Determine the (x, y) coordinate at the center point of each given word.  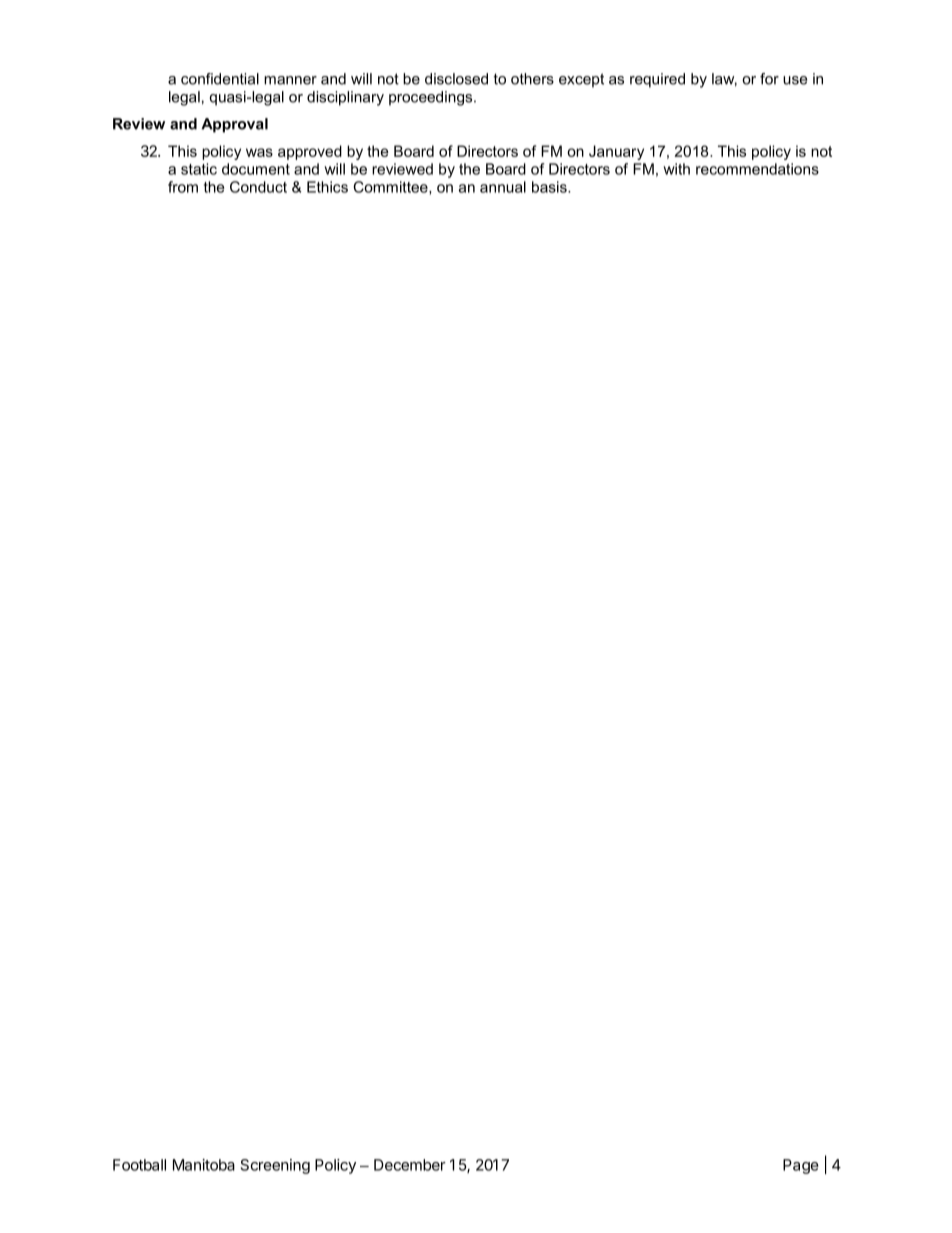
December (410, 1165)
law (724, 80)
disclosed (456, 79)
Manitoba (204, 1165)
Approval (234, 125)
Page (801, 1166)
